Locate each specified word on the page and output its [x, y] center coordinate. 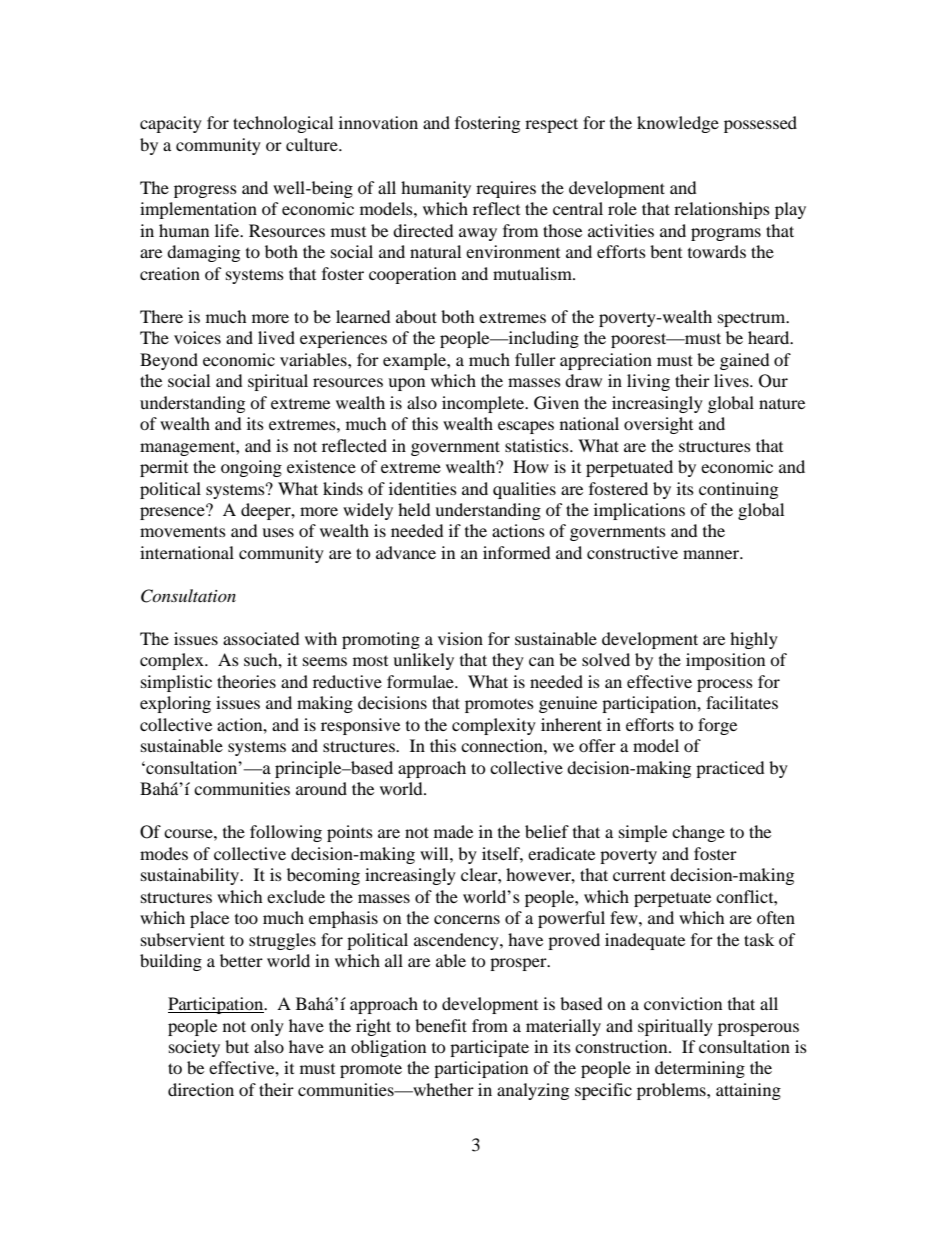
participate [489, 1048]
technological [283, 124]
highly [754, 640]
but [237, 1046]
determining [700, 1069]
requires [506, 189]
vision [460, 638]
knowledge [678, 124]
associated [261, 638]
